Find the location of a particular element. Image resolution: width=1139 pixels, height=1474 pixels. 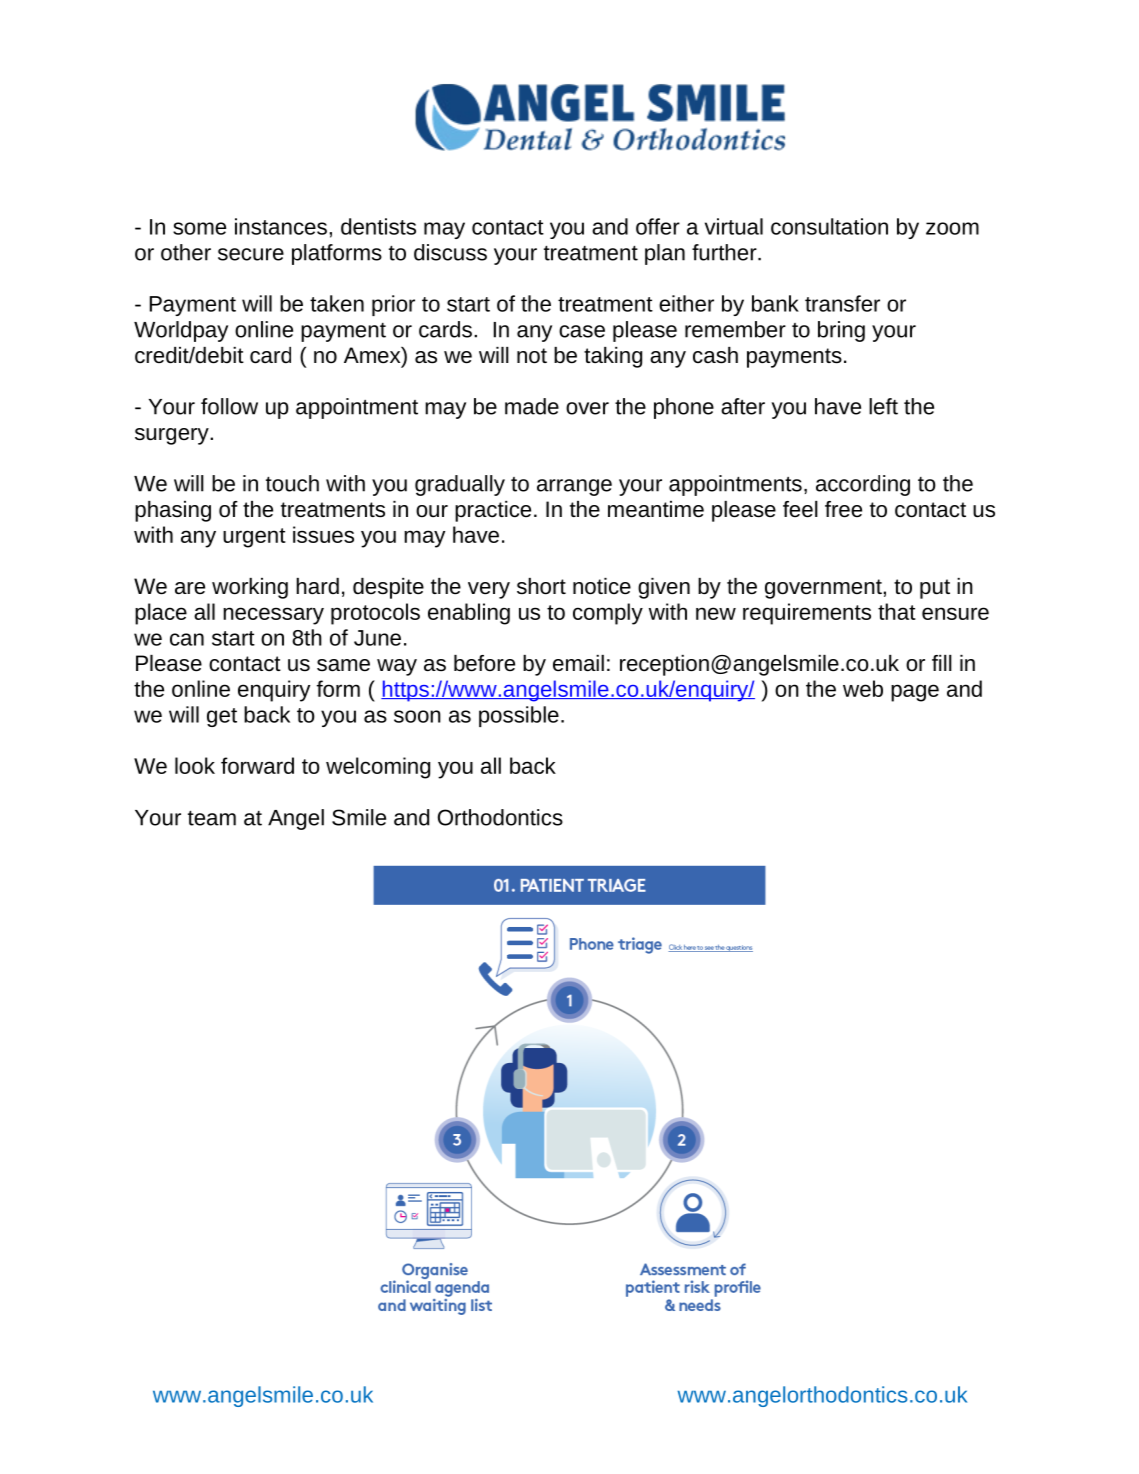

urgent is located at coordinates (254, 538).
